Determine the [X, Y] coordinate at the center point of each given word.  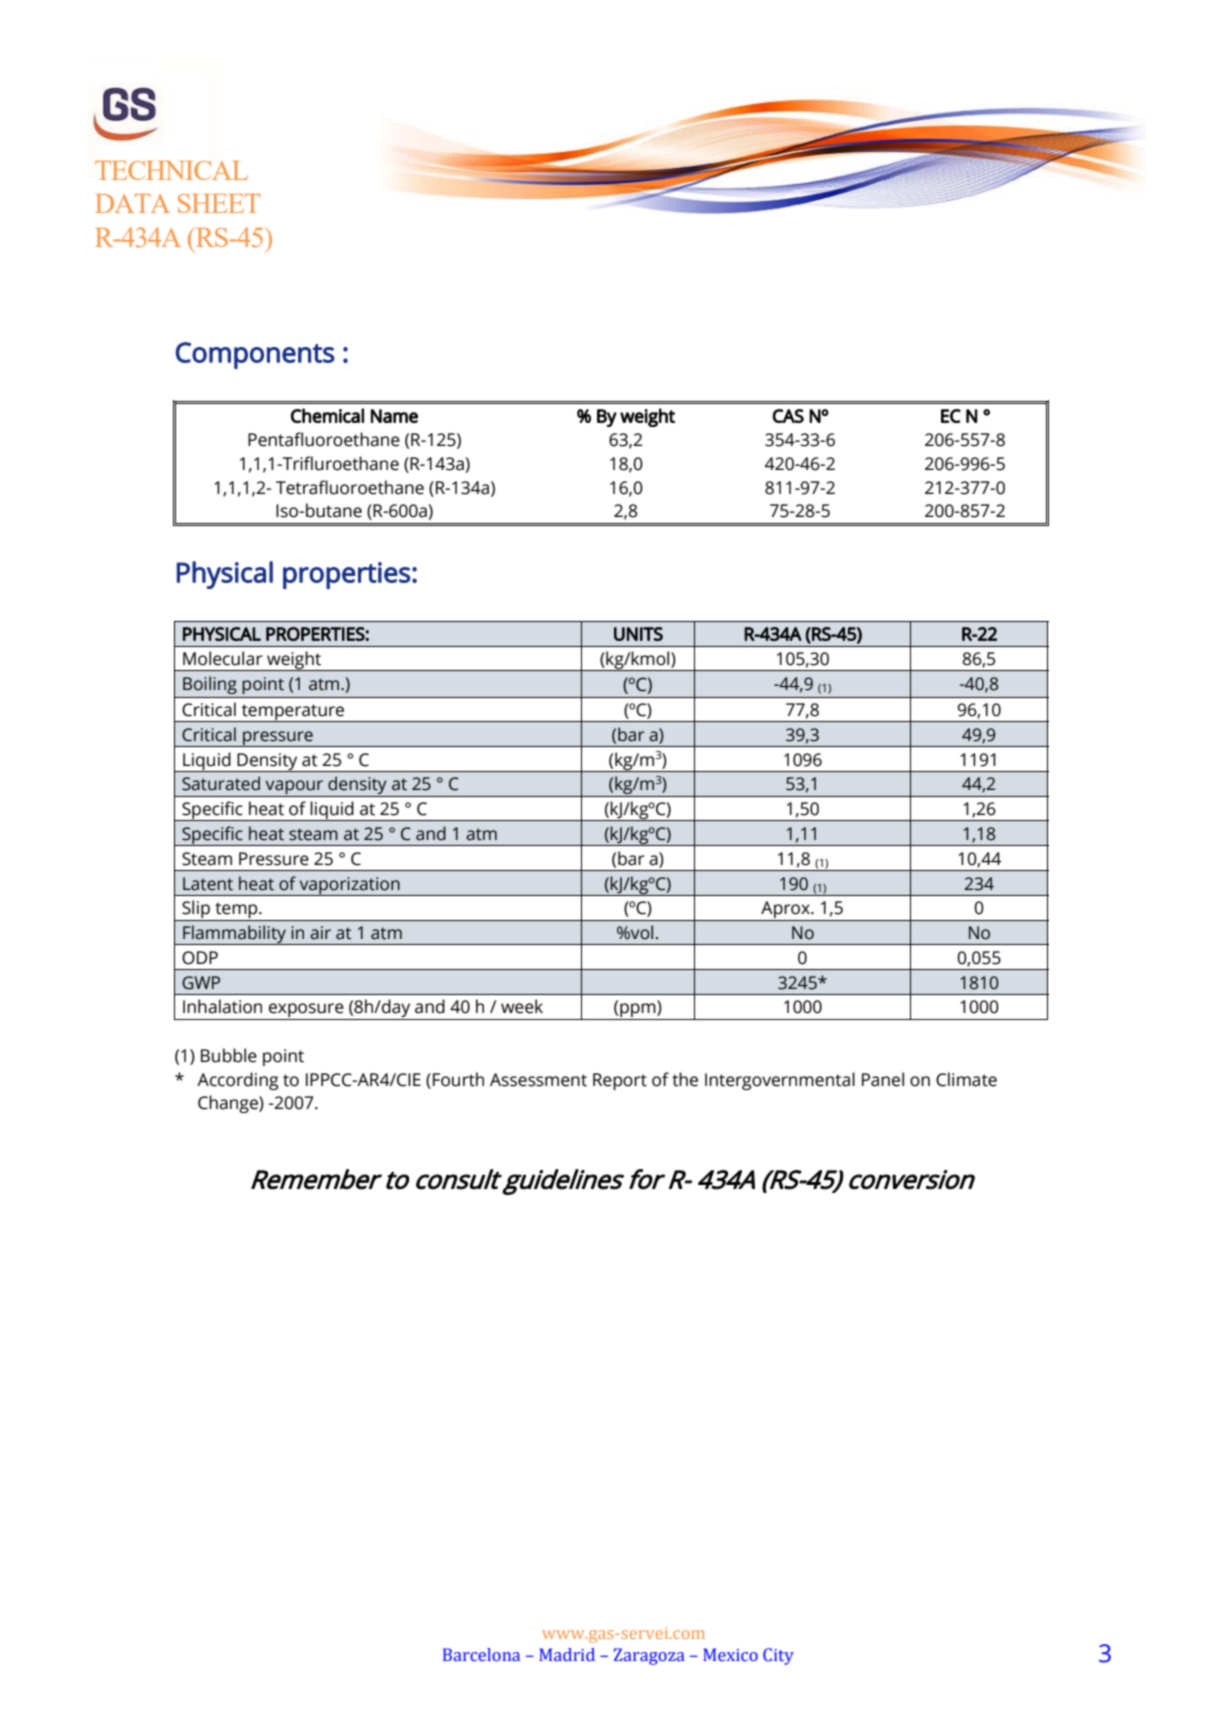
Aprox [785, 911]
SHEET [219, 203]
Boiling [210, 685]
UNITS [638, 634]
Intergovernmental [780, 1081]
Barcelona [481, 1655]
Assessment [538, 1080]
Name [394, 416]
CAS [788, 416]
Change [229, 1104]
